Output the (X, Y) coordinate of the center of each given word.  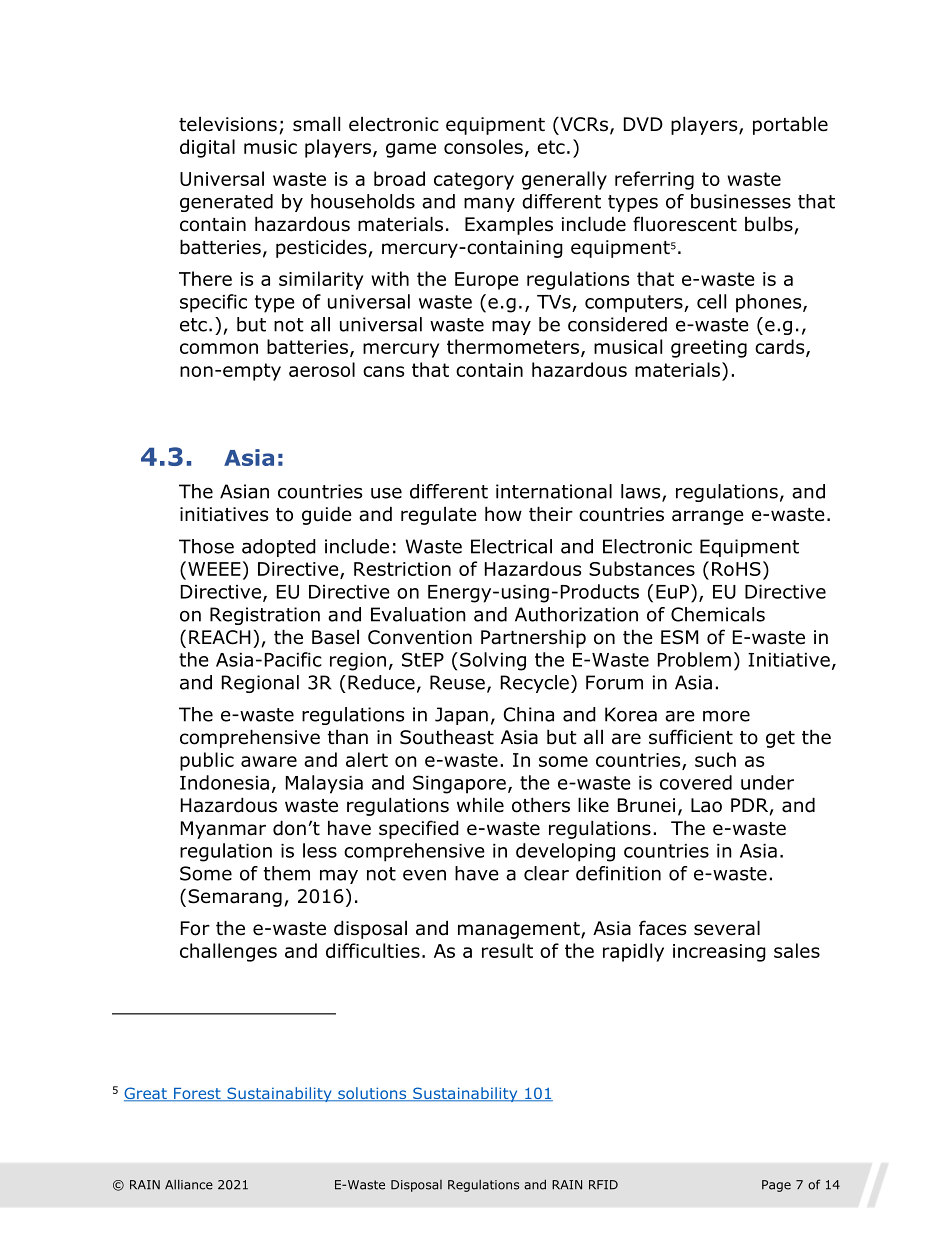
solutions (372, 1094)
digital (207, 148)
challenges (228, 952)
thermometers (513, 346)
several (727, 928)
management (520, 930)
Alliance (189, 1184)
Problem (694, 659)
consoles (483, 146)
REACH (220, 637)
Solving (493, 661)
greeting (709, 349)
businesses (741, 201)
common (219, 348)
